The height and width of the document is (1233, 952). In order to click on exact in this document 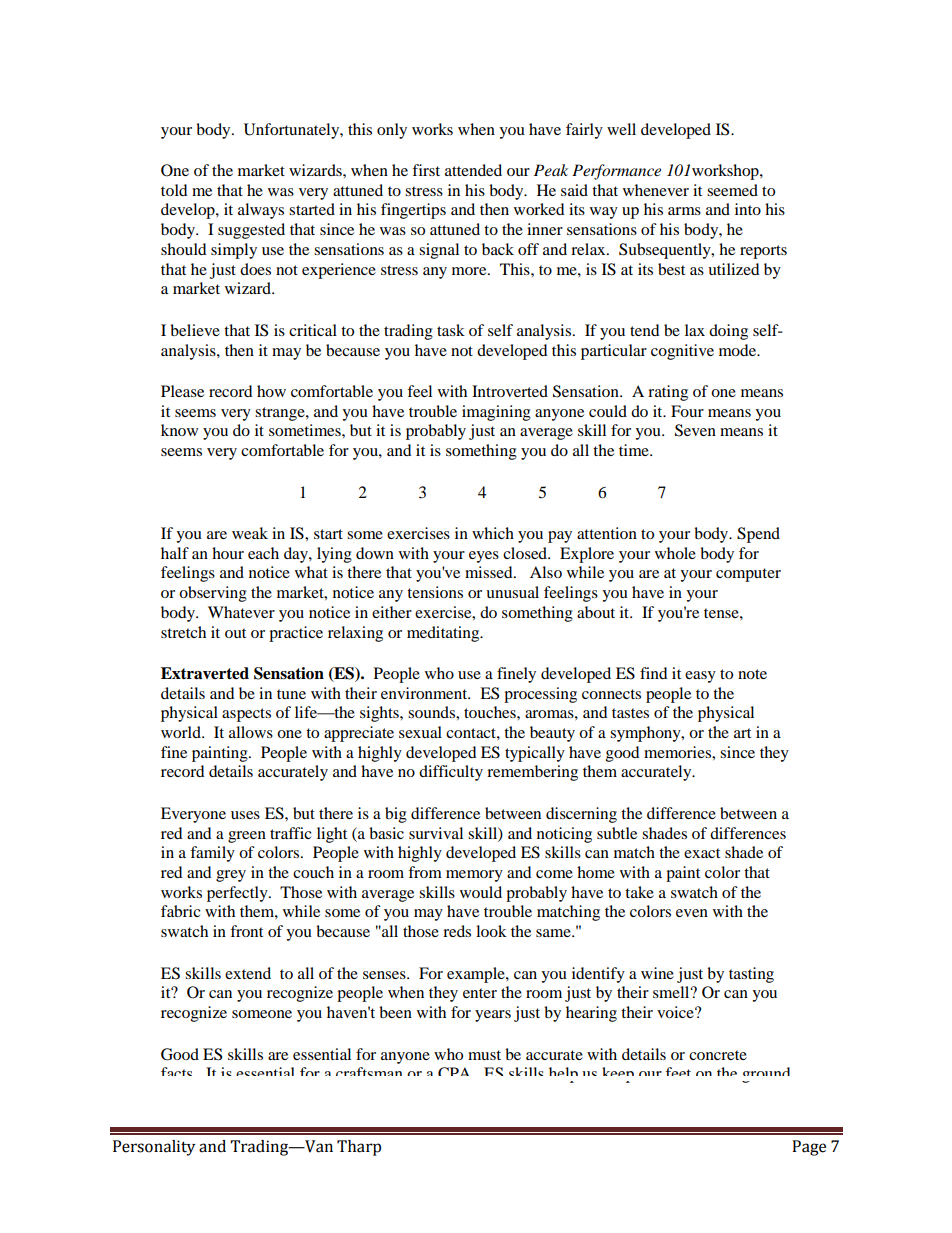, I will do `click(702, 853)`.
